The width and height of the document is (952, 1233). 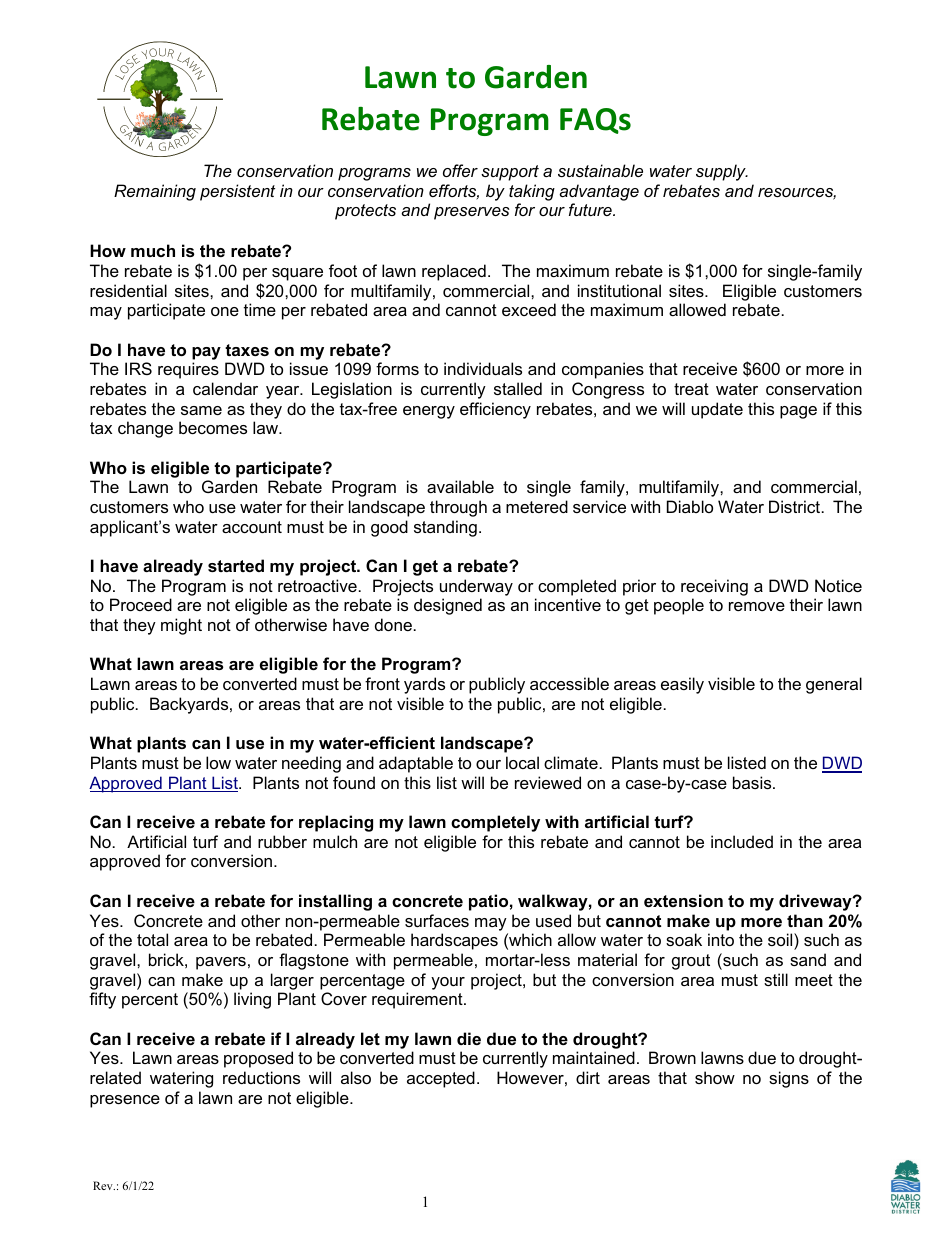 What do you see at coordinates (445, 528) in the document?
I see `standing` at bounding box center [445, 528].
